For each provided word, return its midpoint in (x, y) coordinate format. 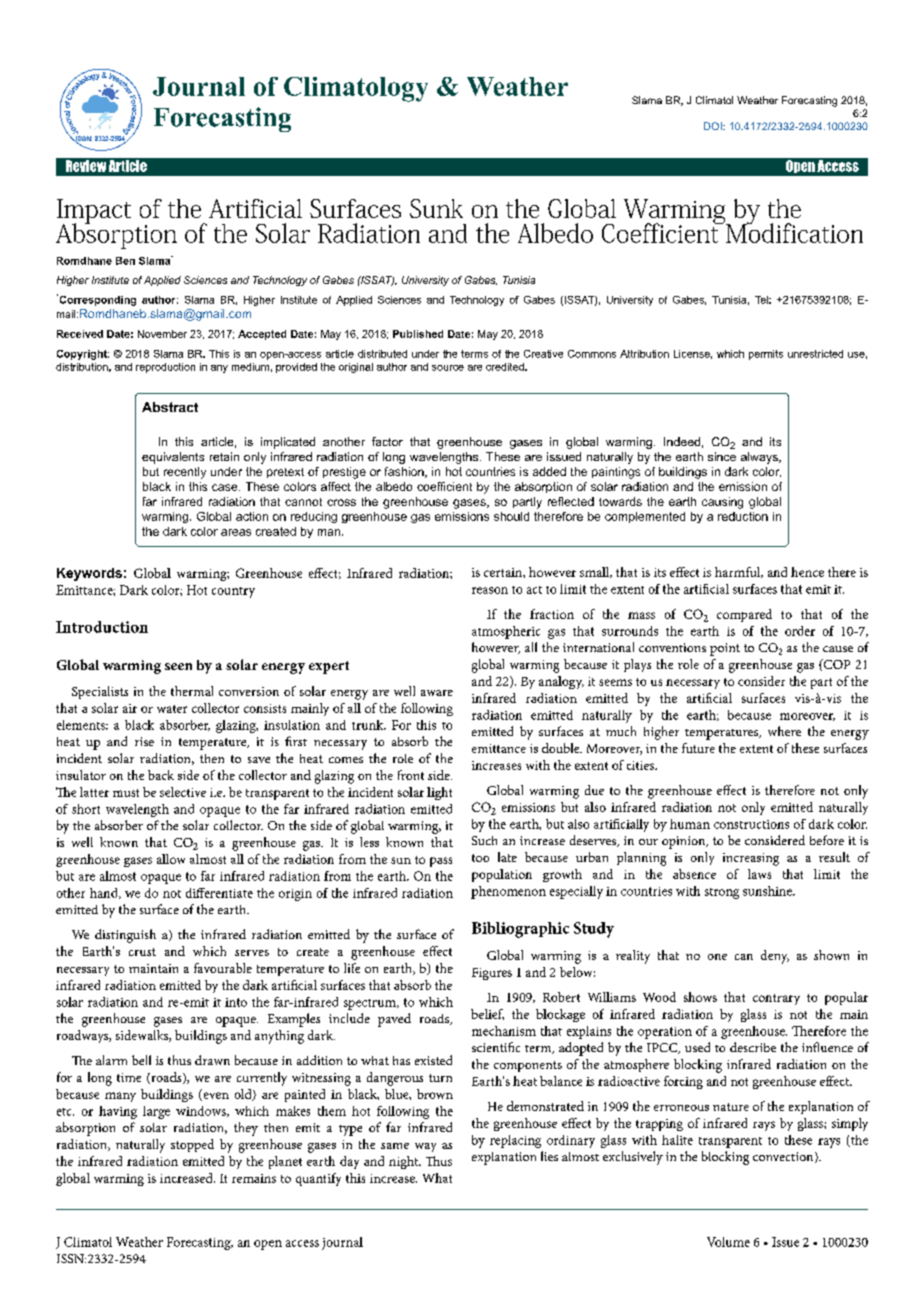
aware (437, 693)
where (784, 731)
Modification (793, 232)
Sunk (436, 208)
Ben (125, 261)
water (172, 709)
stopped (192, 1145)
